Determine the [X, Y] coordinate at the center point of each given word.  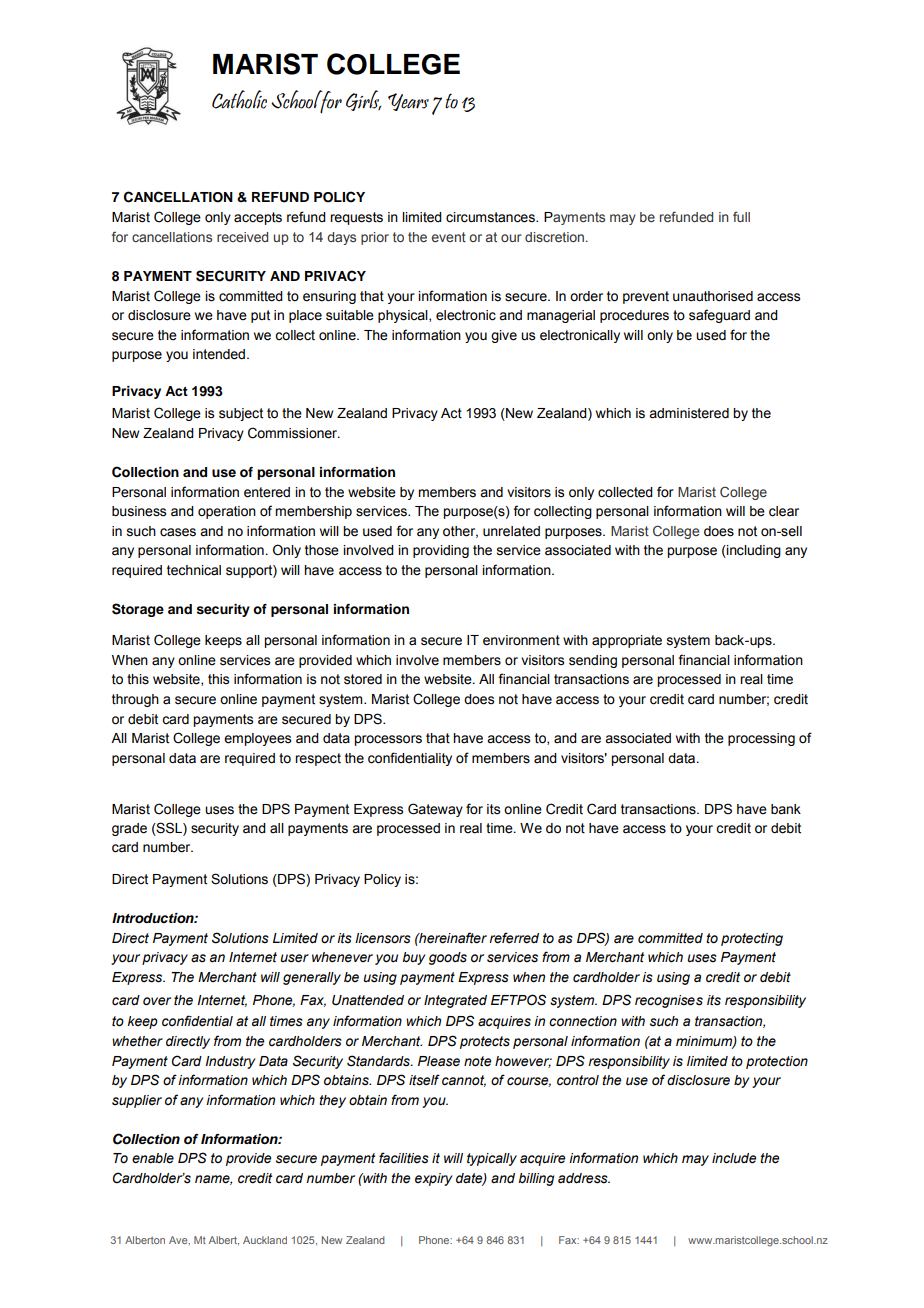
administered [689, 413]
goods [448, 958]
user [294, 958]
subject [241, 414]
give [504, 336]
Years [408, 102]
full [741, 216]
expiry [434, 1179]
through [135, 700]
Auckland [265, 1240]
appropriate [627, 641]
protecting [752, 939]
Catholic [239, 99]
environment [521, 640]
